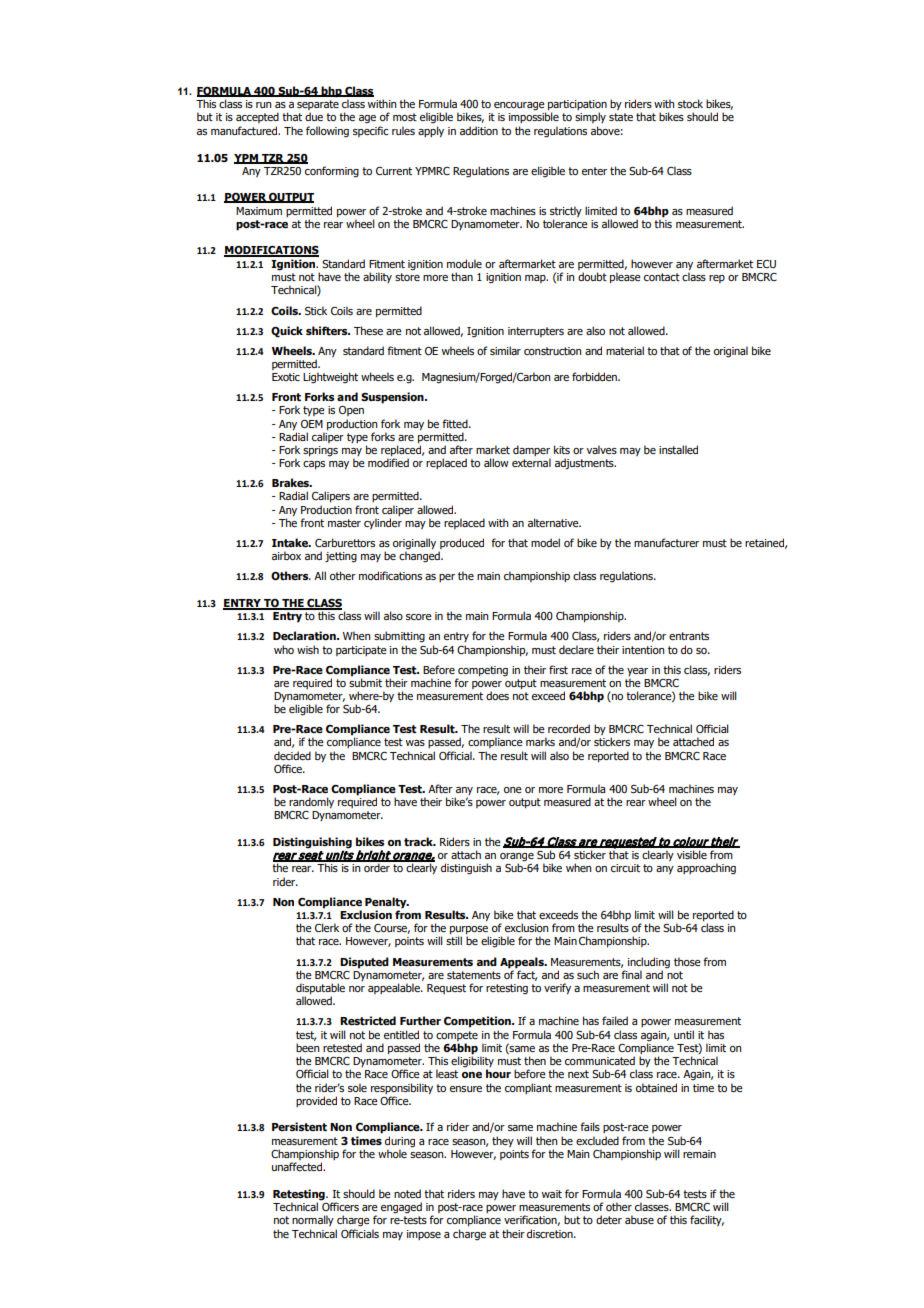 This image has height=1308, width=924. I want to click on similar, so click(505, 350).
